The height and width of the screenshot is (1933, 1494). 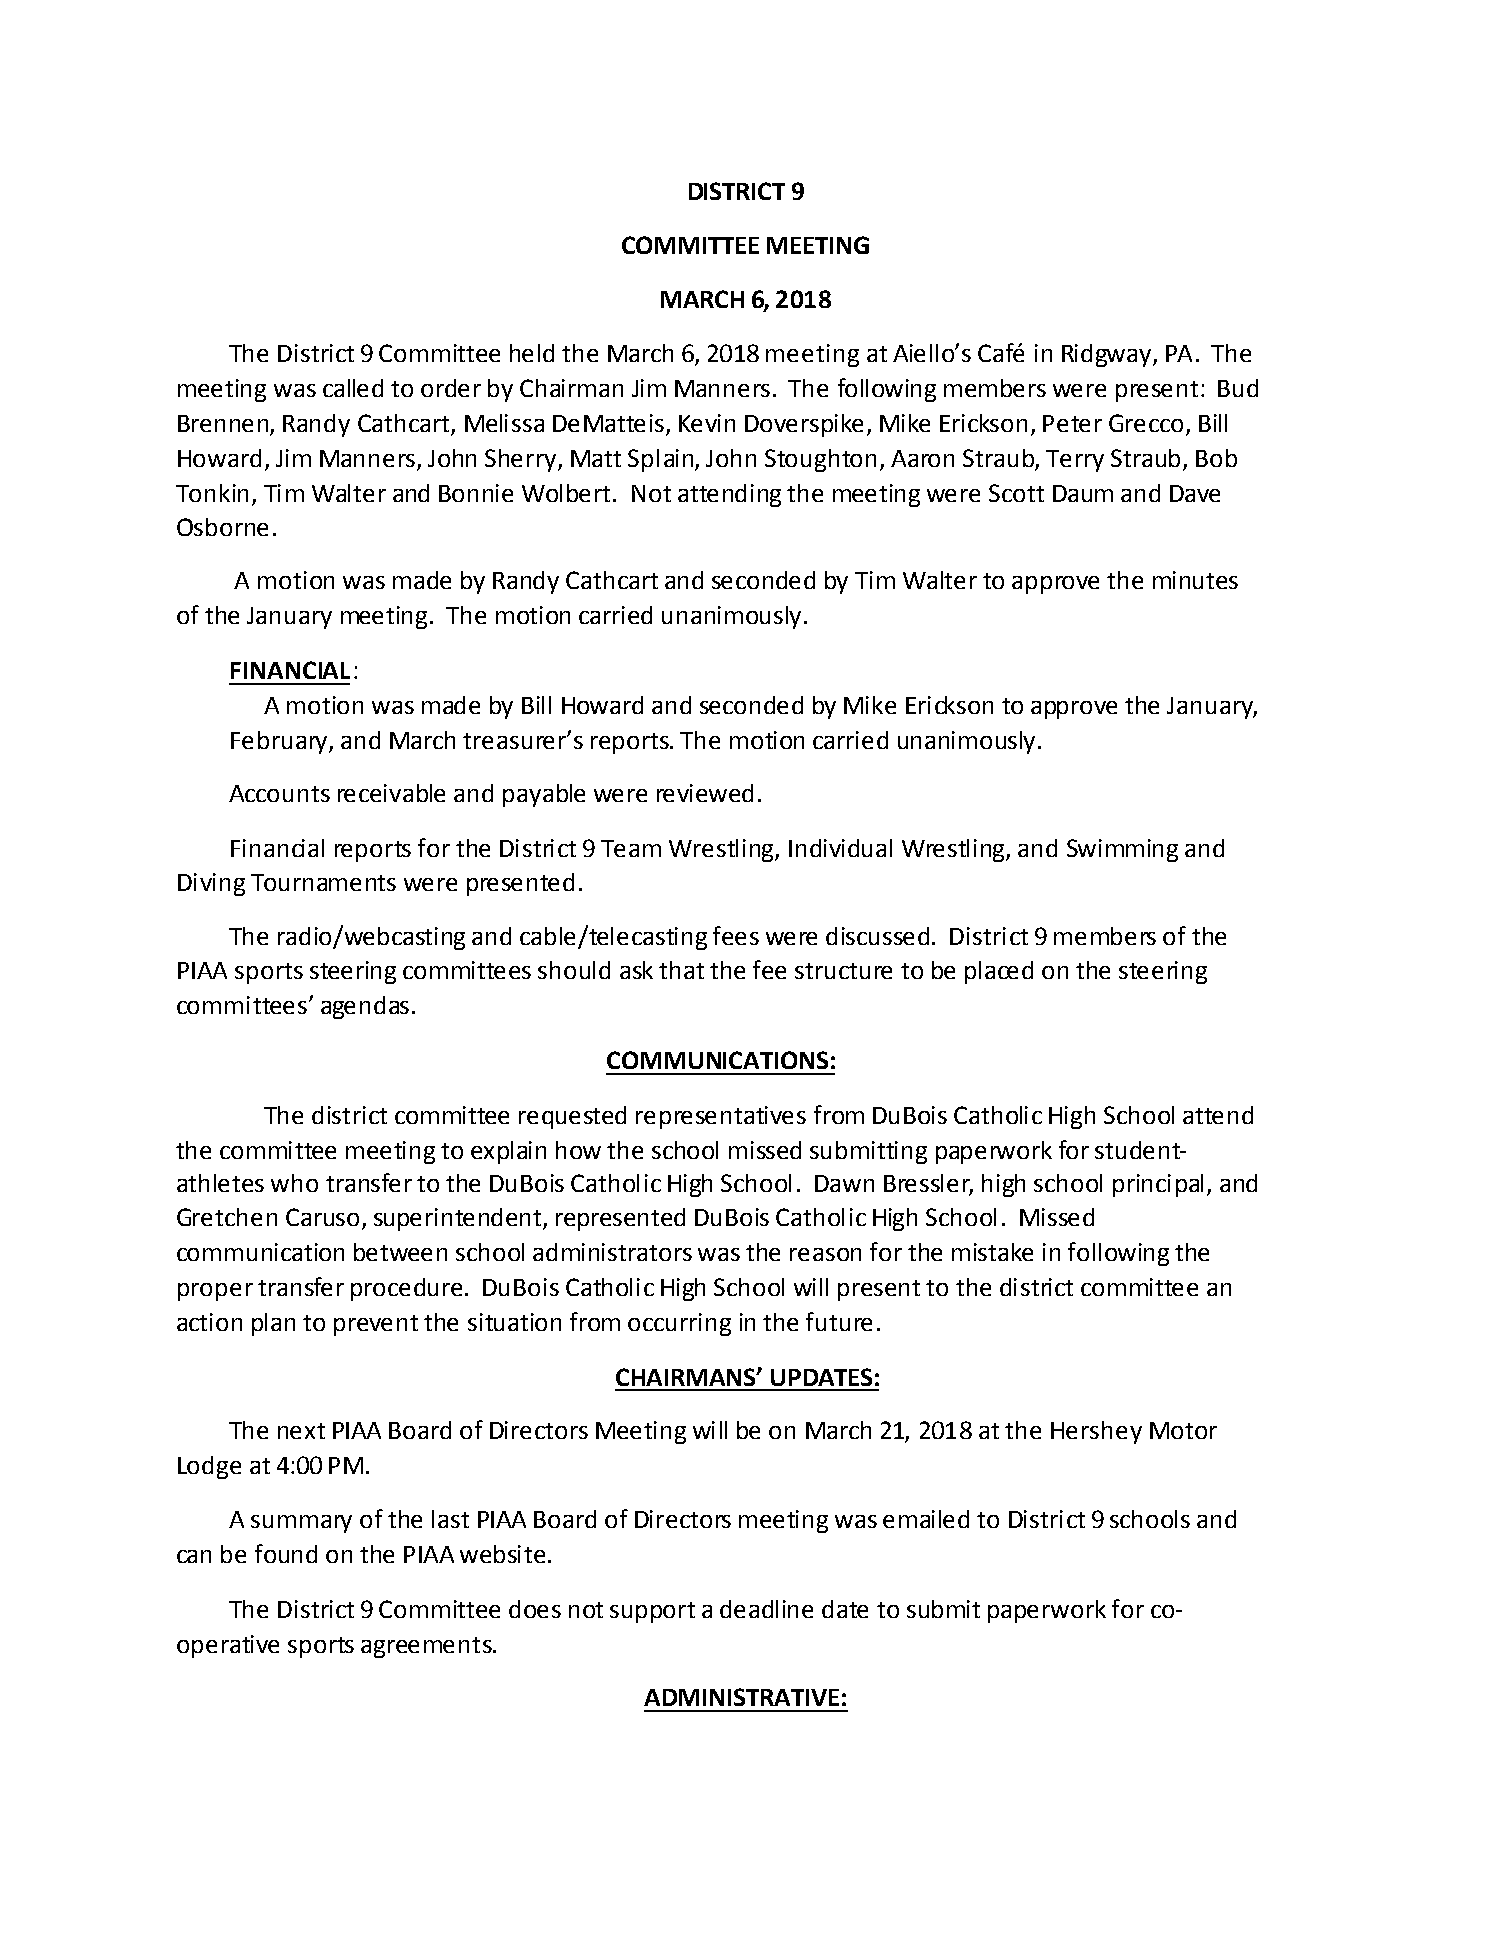 I want to click on called, so click(x=353, y=388).
